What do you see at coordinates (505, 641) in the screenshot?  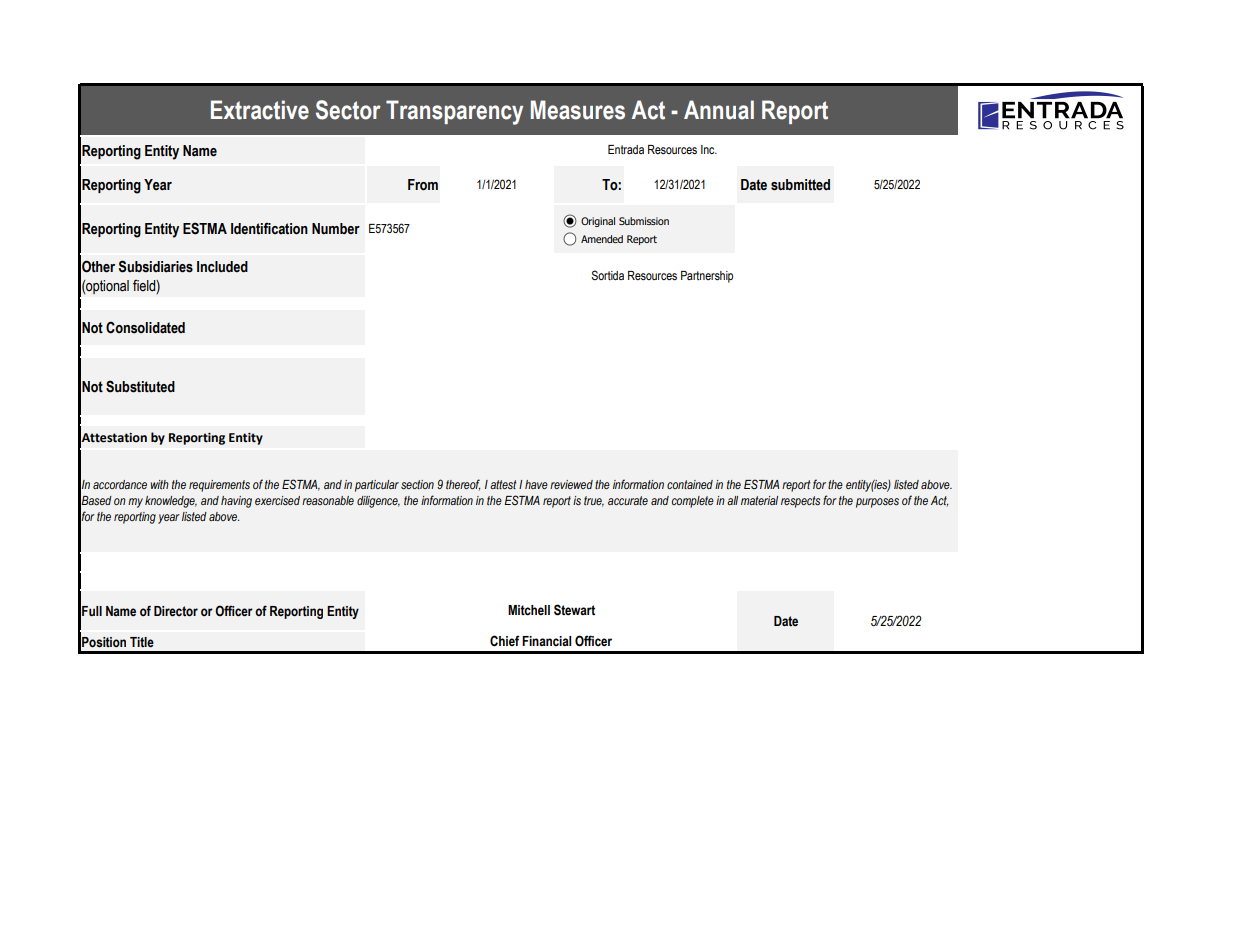 I see `Chief` at bounding box center [505, 641].
